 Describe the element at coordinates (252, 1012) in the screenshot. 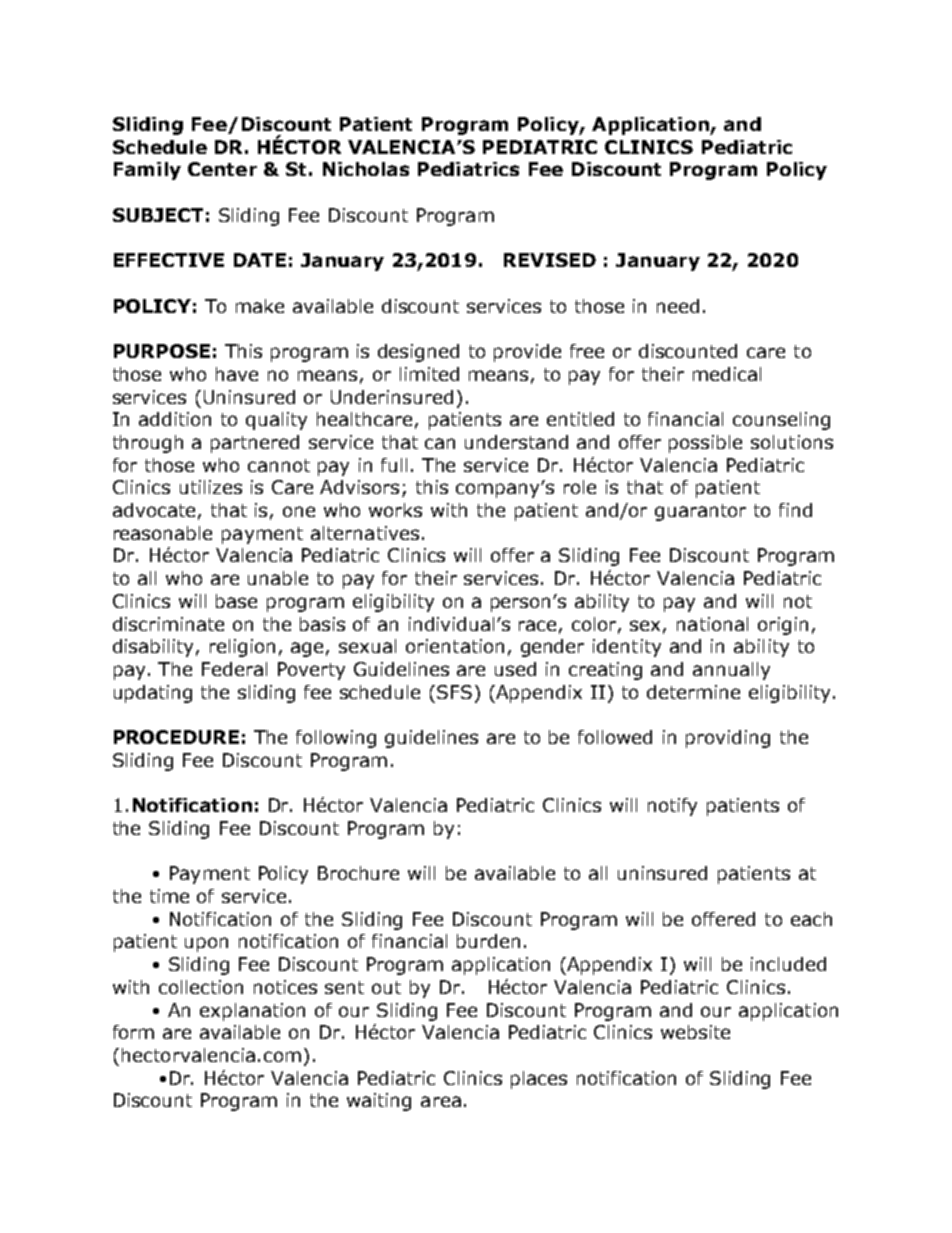

I see `explanation` at that location.
